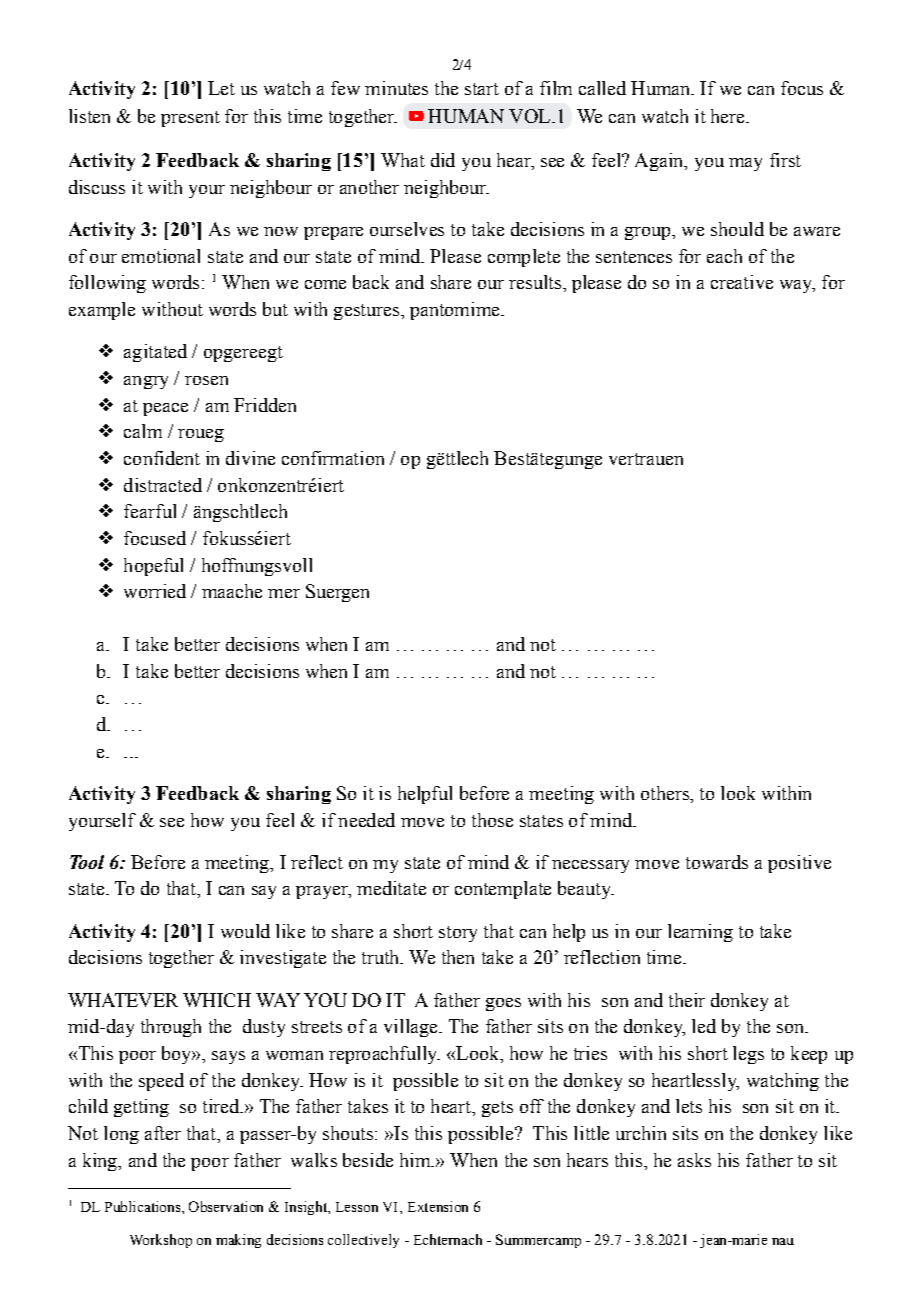 The width and height of the page is (924, 1307). What do you see at coordinates (333, 458) in the page?
I see `confirmation` at bounding box center [333, 458].
